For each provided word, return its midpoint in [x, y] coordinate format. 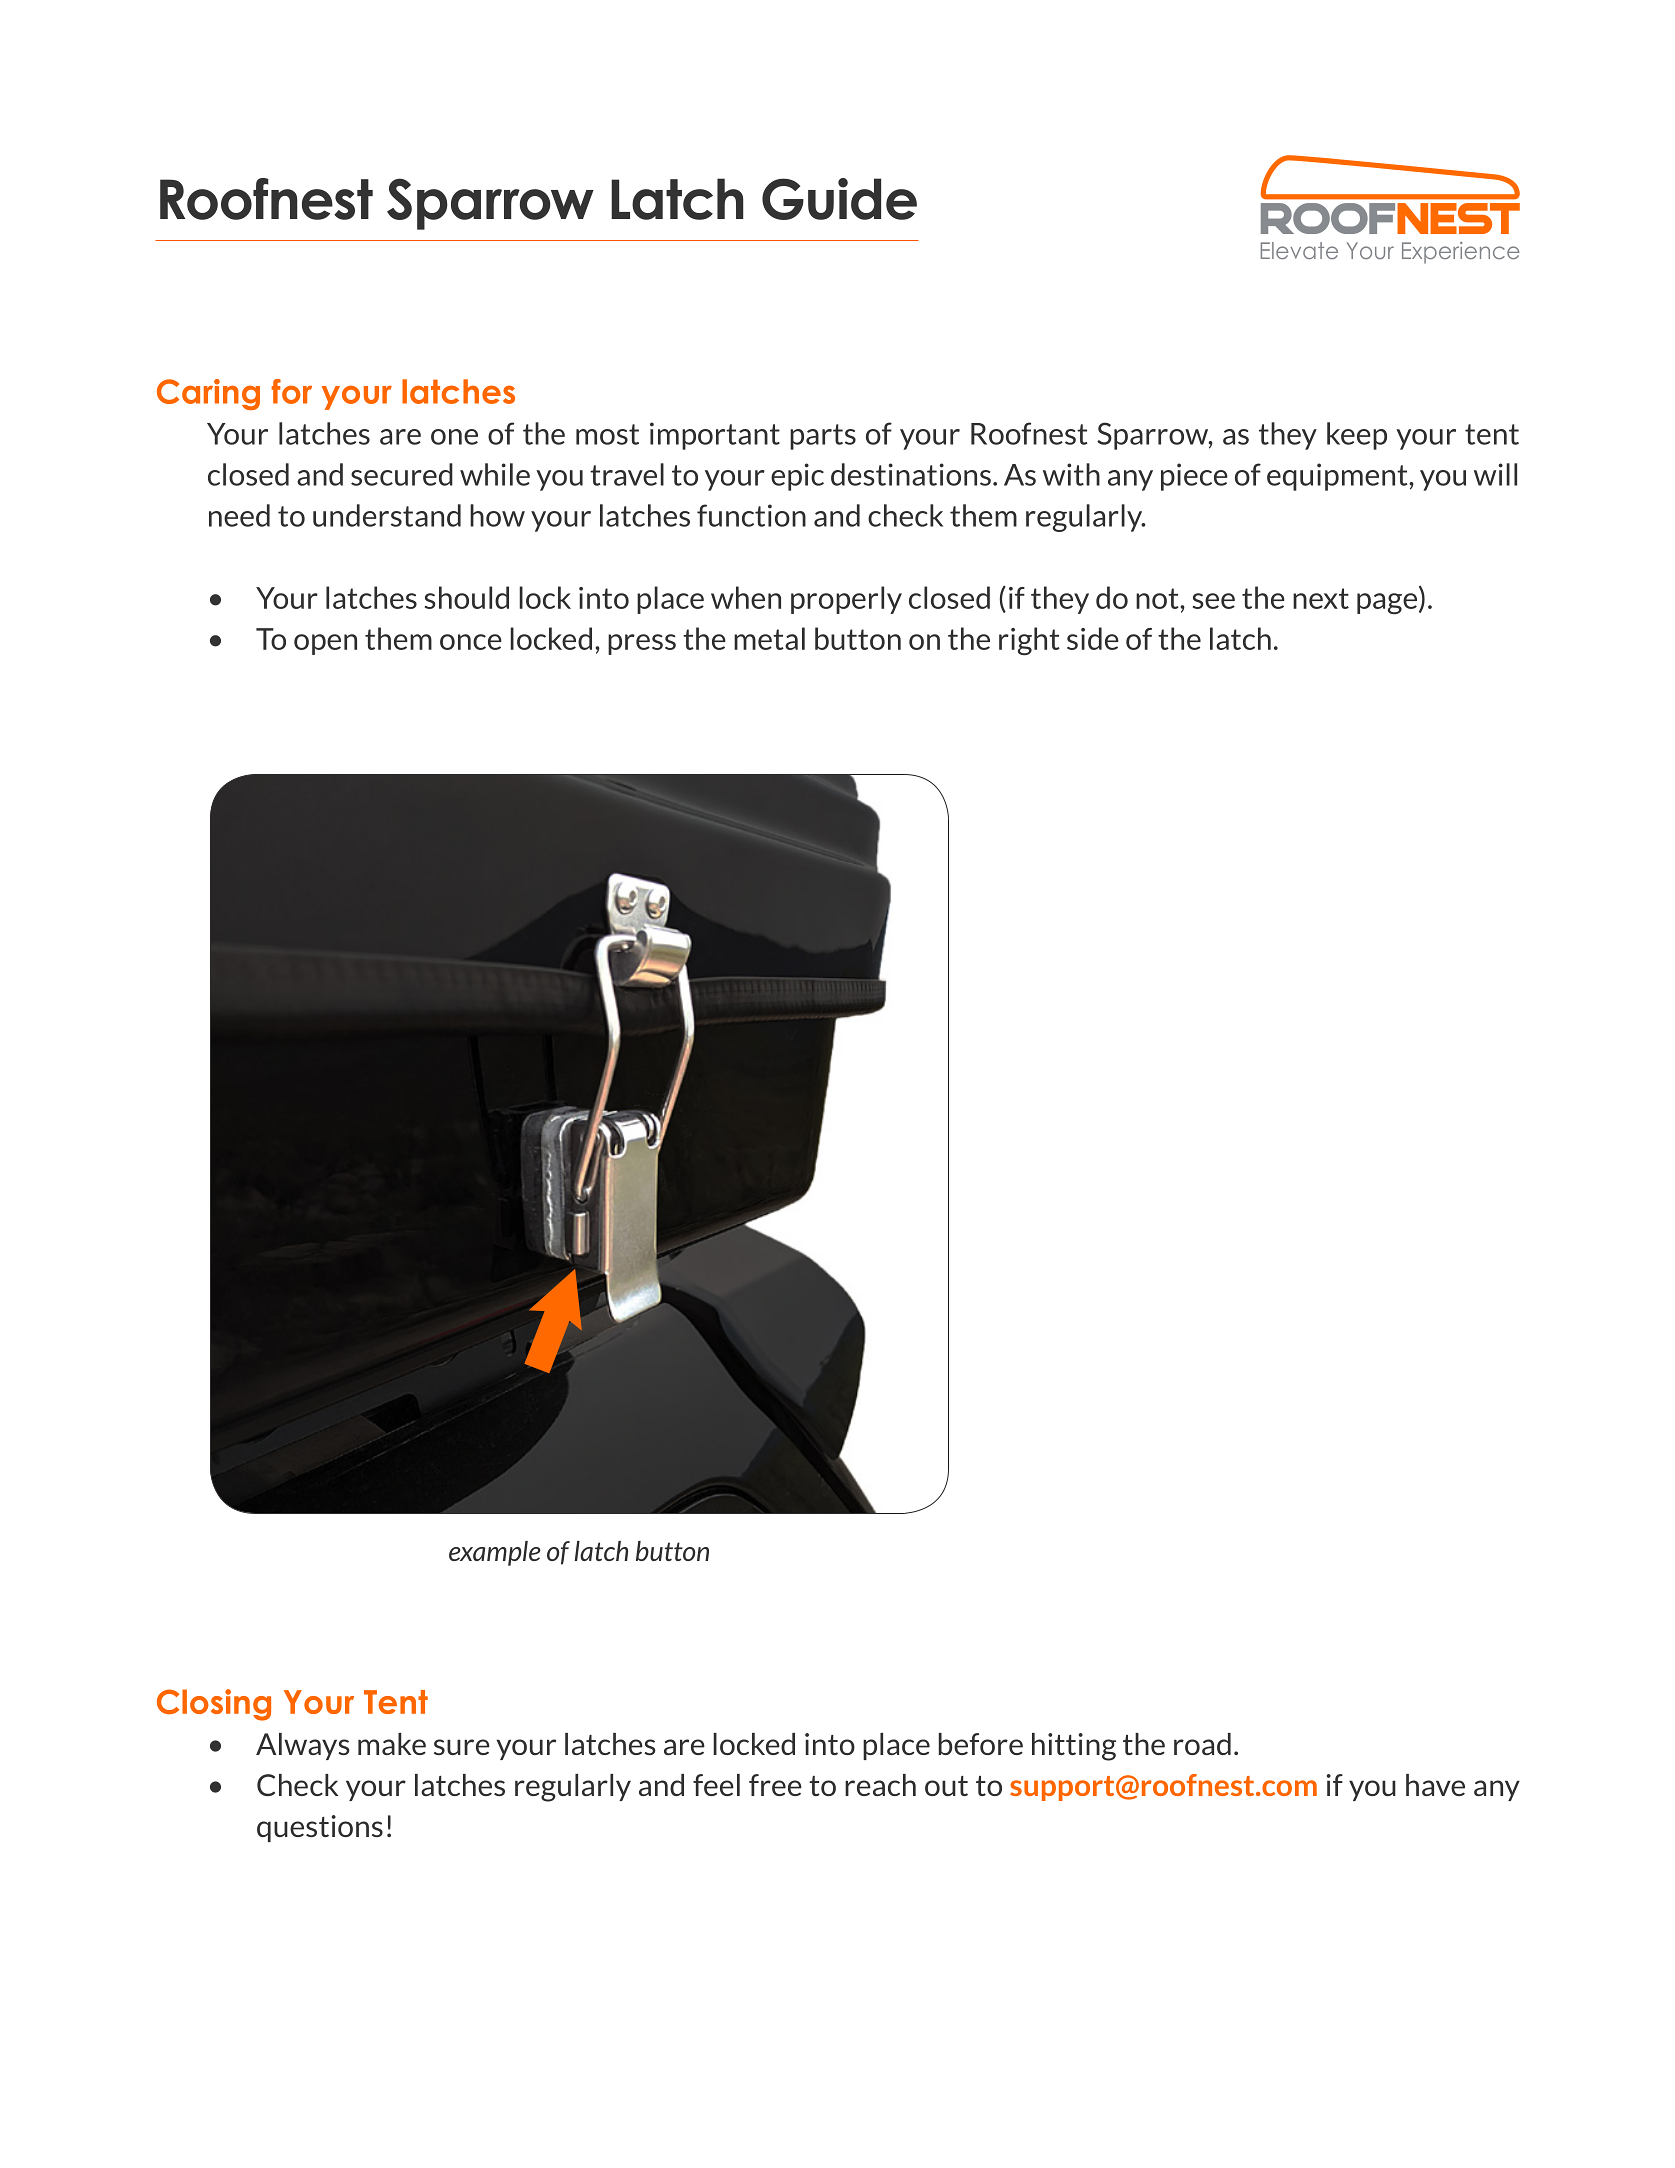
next [1321, 598]
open [325, 644]
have [1435, 1785]
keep [1357, 436]
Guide [839, 199]
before [981, 1744]
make [392, 1744]
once [471, 642]
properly [846, 600]
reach [880, 1785]
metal [769, 638]
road [1202, 1744]
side [1093, 638]
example [495, 1553]
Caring [208, 394]
